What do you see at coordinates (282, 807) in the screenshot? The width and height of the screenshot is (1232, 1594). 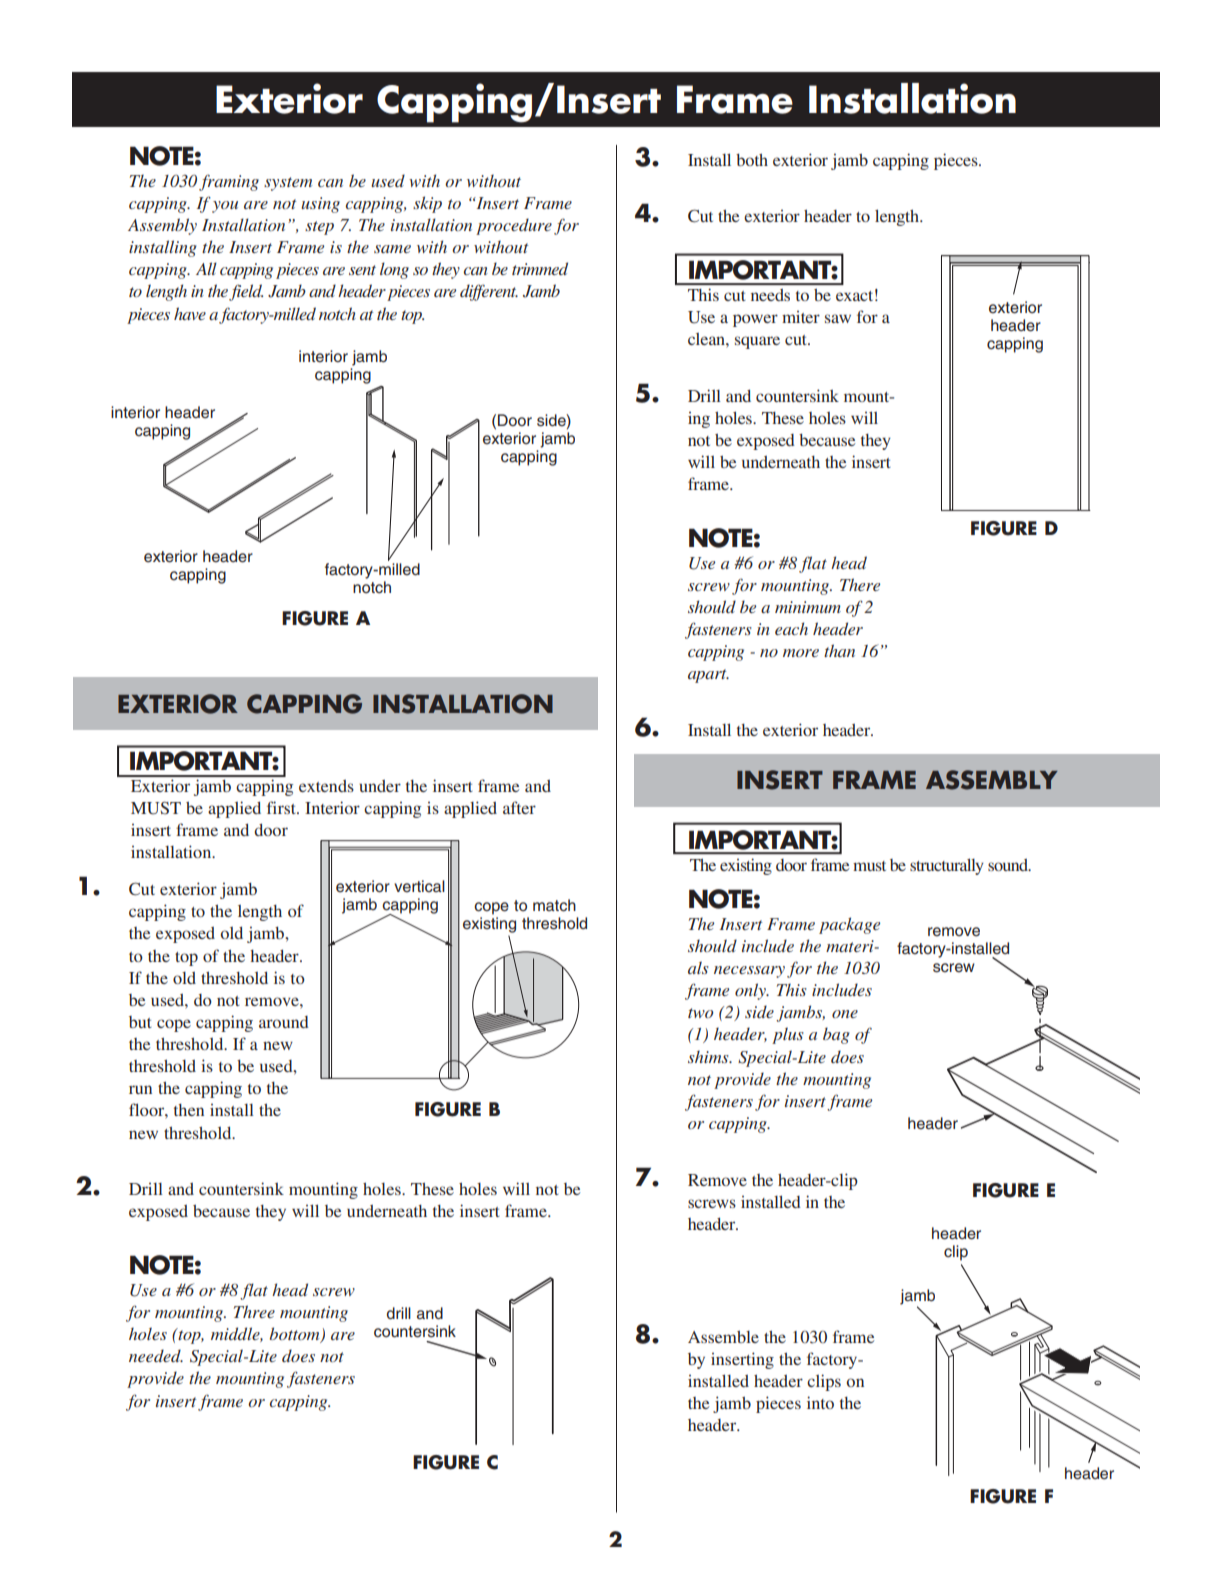 I see `first` at bounding box center [282, 807].
